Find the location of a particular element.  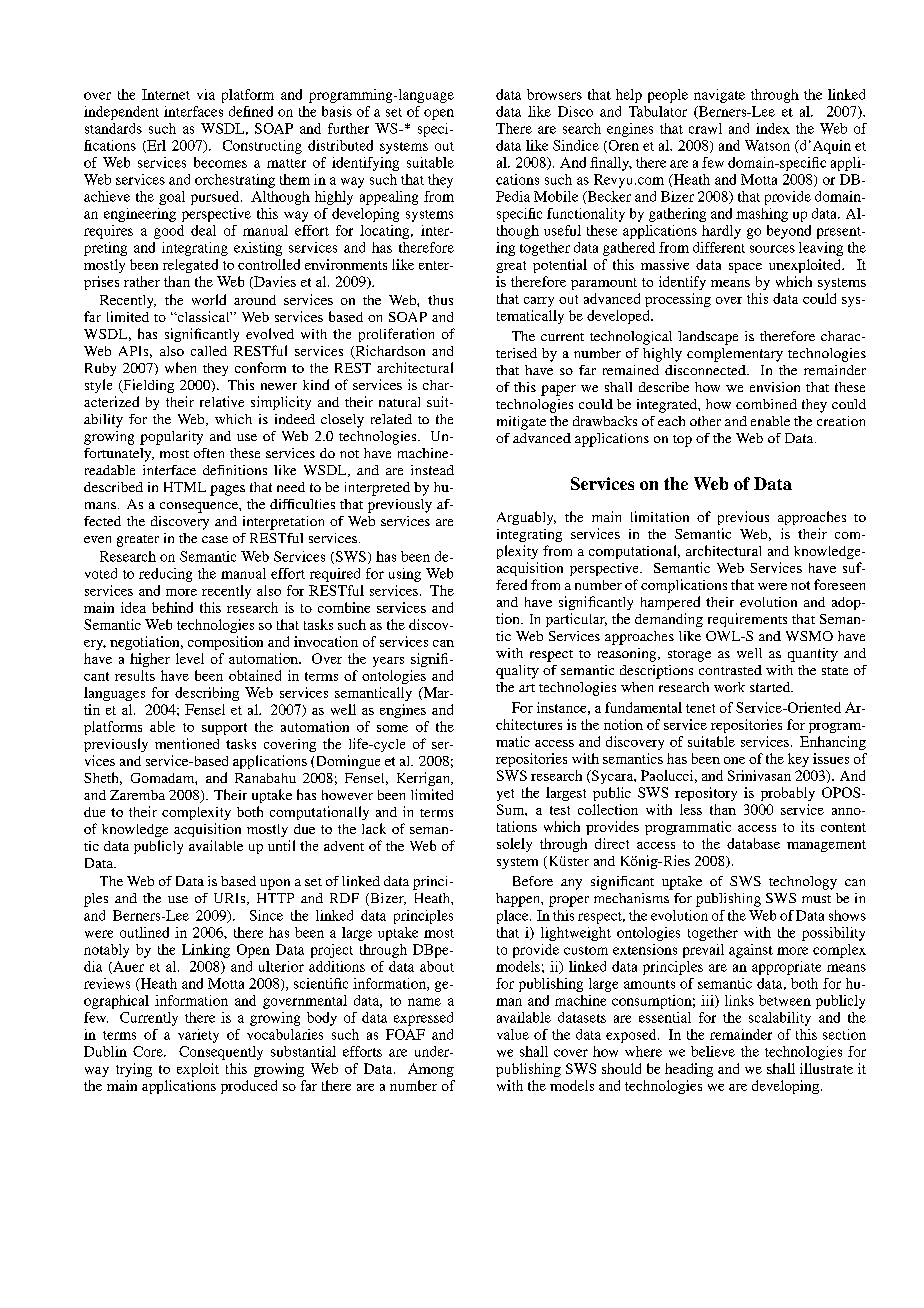

Among is located at coordinates (431, 1070).
